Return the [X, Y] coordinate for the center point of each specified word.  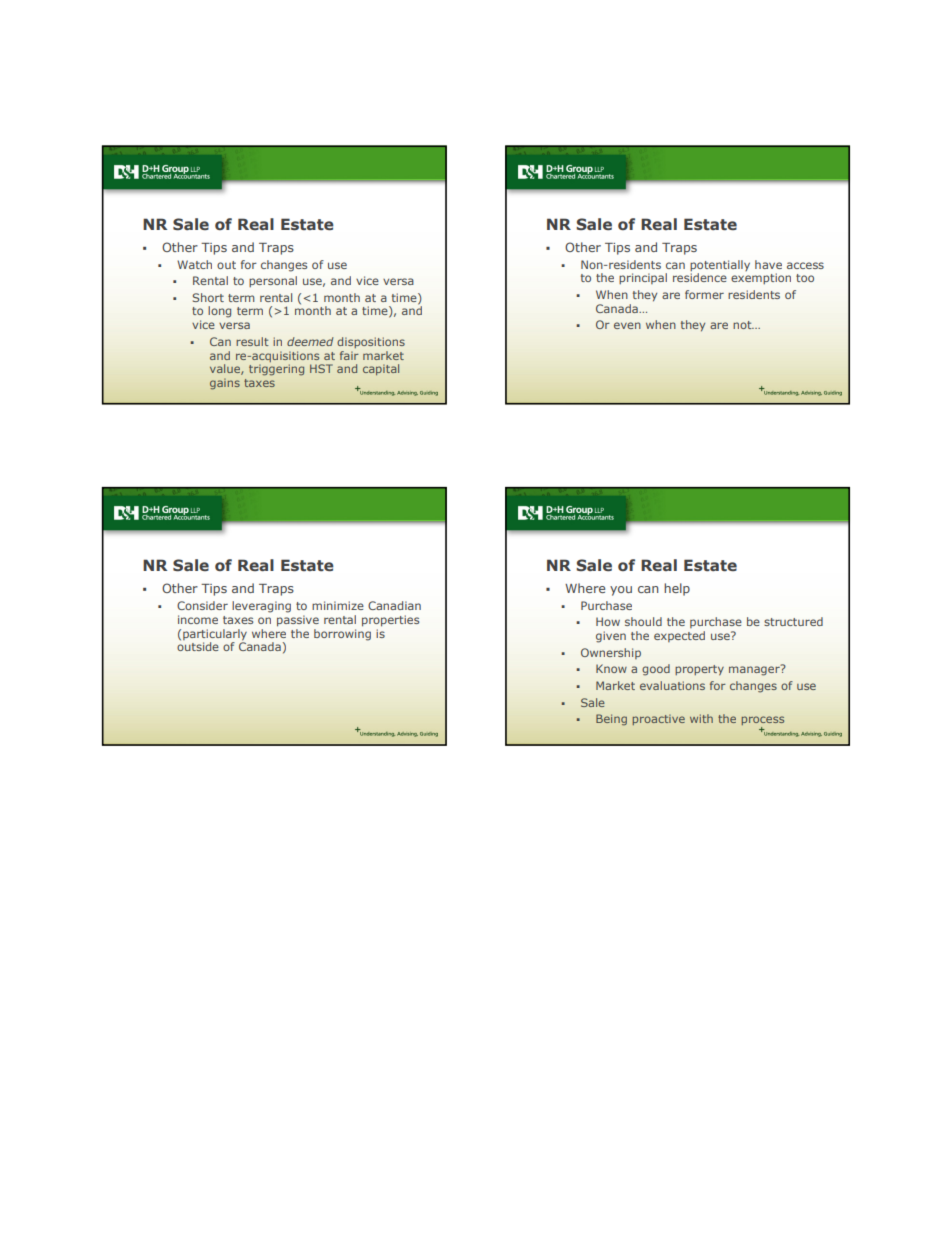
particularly [215, 635]
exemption [761, 278]
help [677, 589]
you [621, 591]
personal [273, 282]
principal [643, 278]
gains [225, 384]
